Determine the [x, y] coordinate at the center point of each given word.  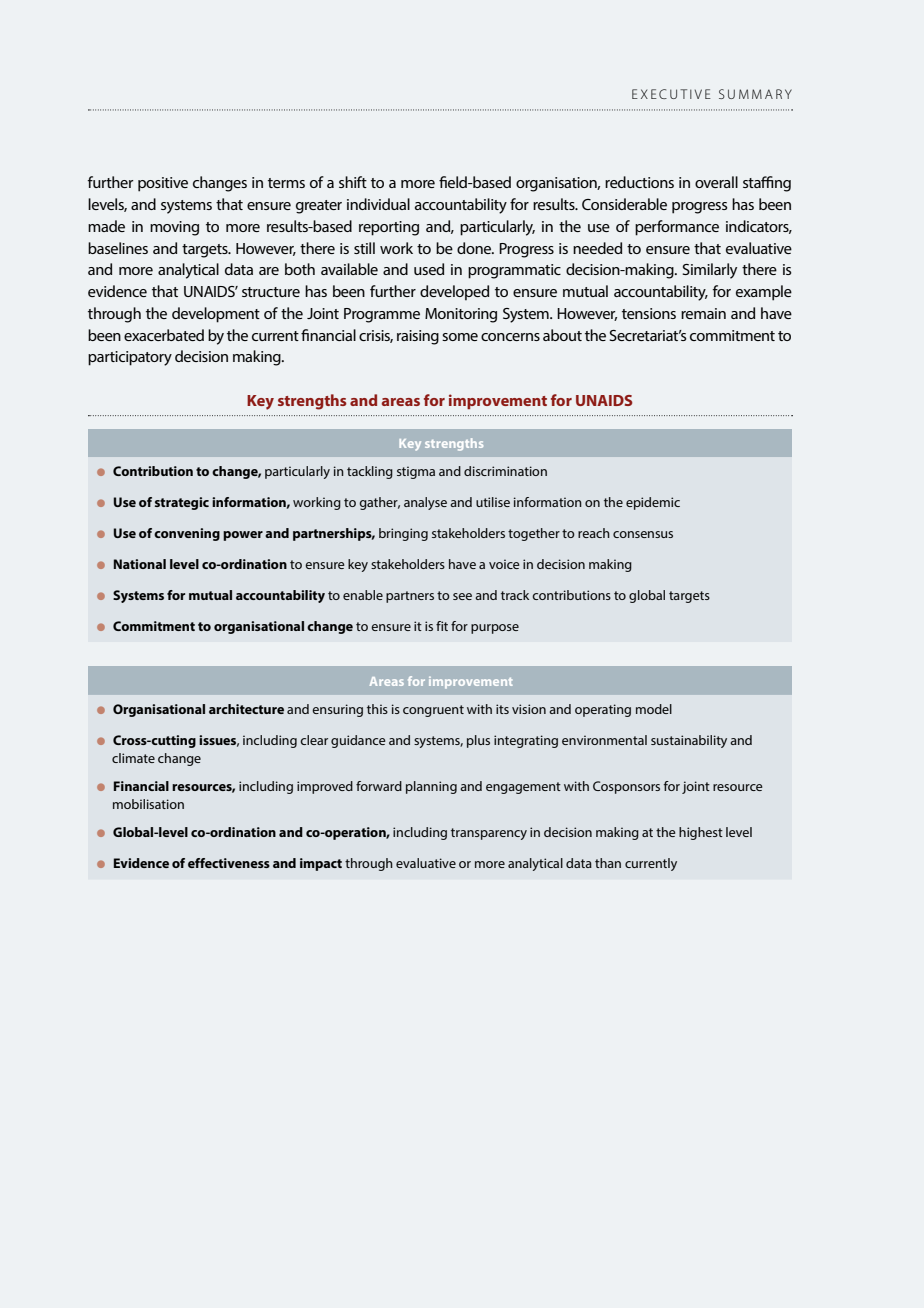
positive [163, 184]
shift [353, 182]
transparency [489, 834]
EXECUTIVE [671, 94]
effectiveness [229, 863]
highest [701, 833]
